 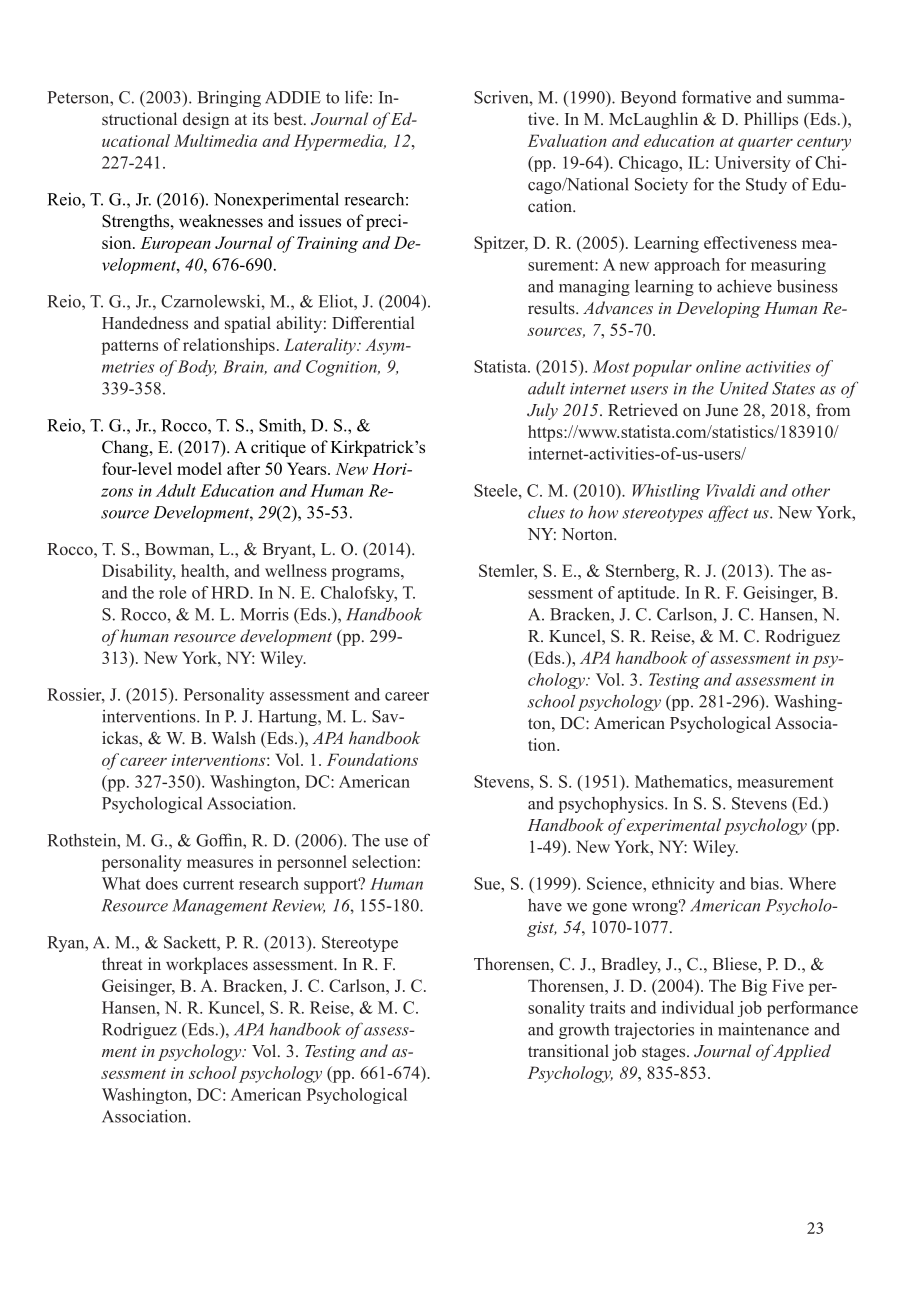 What do you see at coordinates (204, 570) in the screenshot?
I see `health` at bounding box center [204, 570].
